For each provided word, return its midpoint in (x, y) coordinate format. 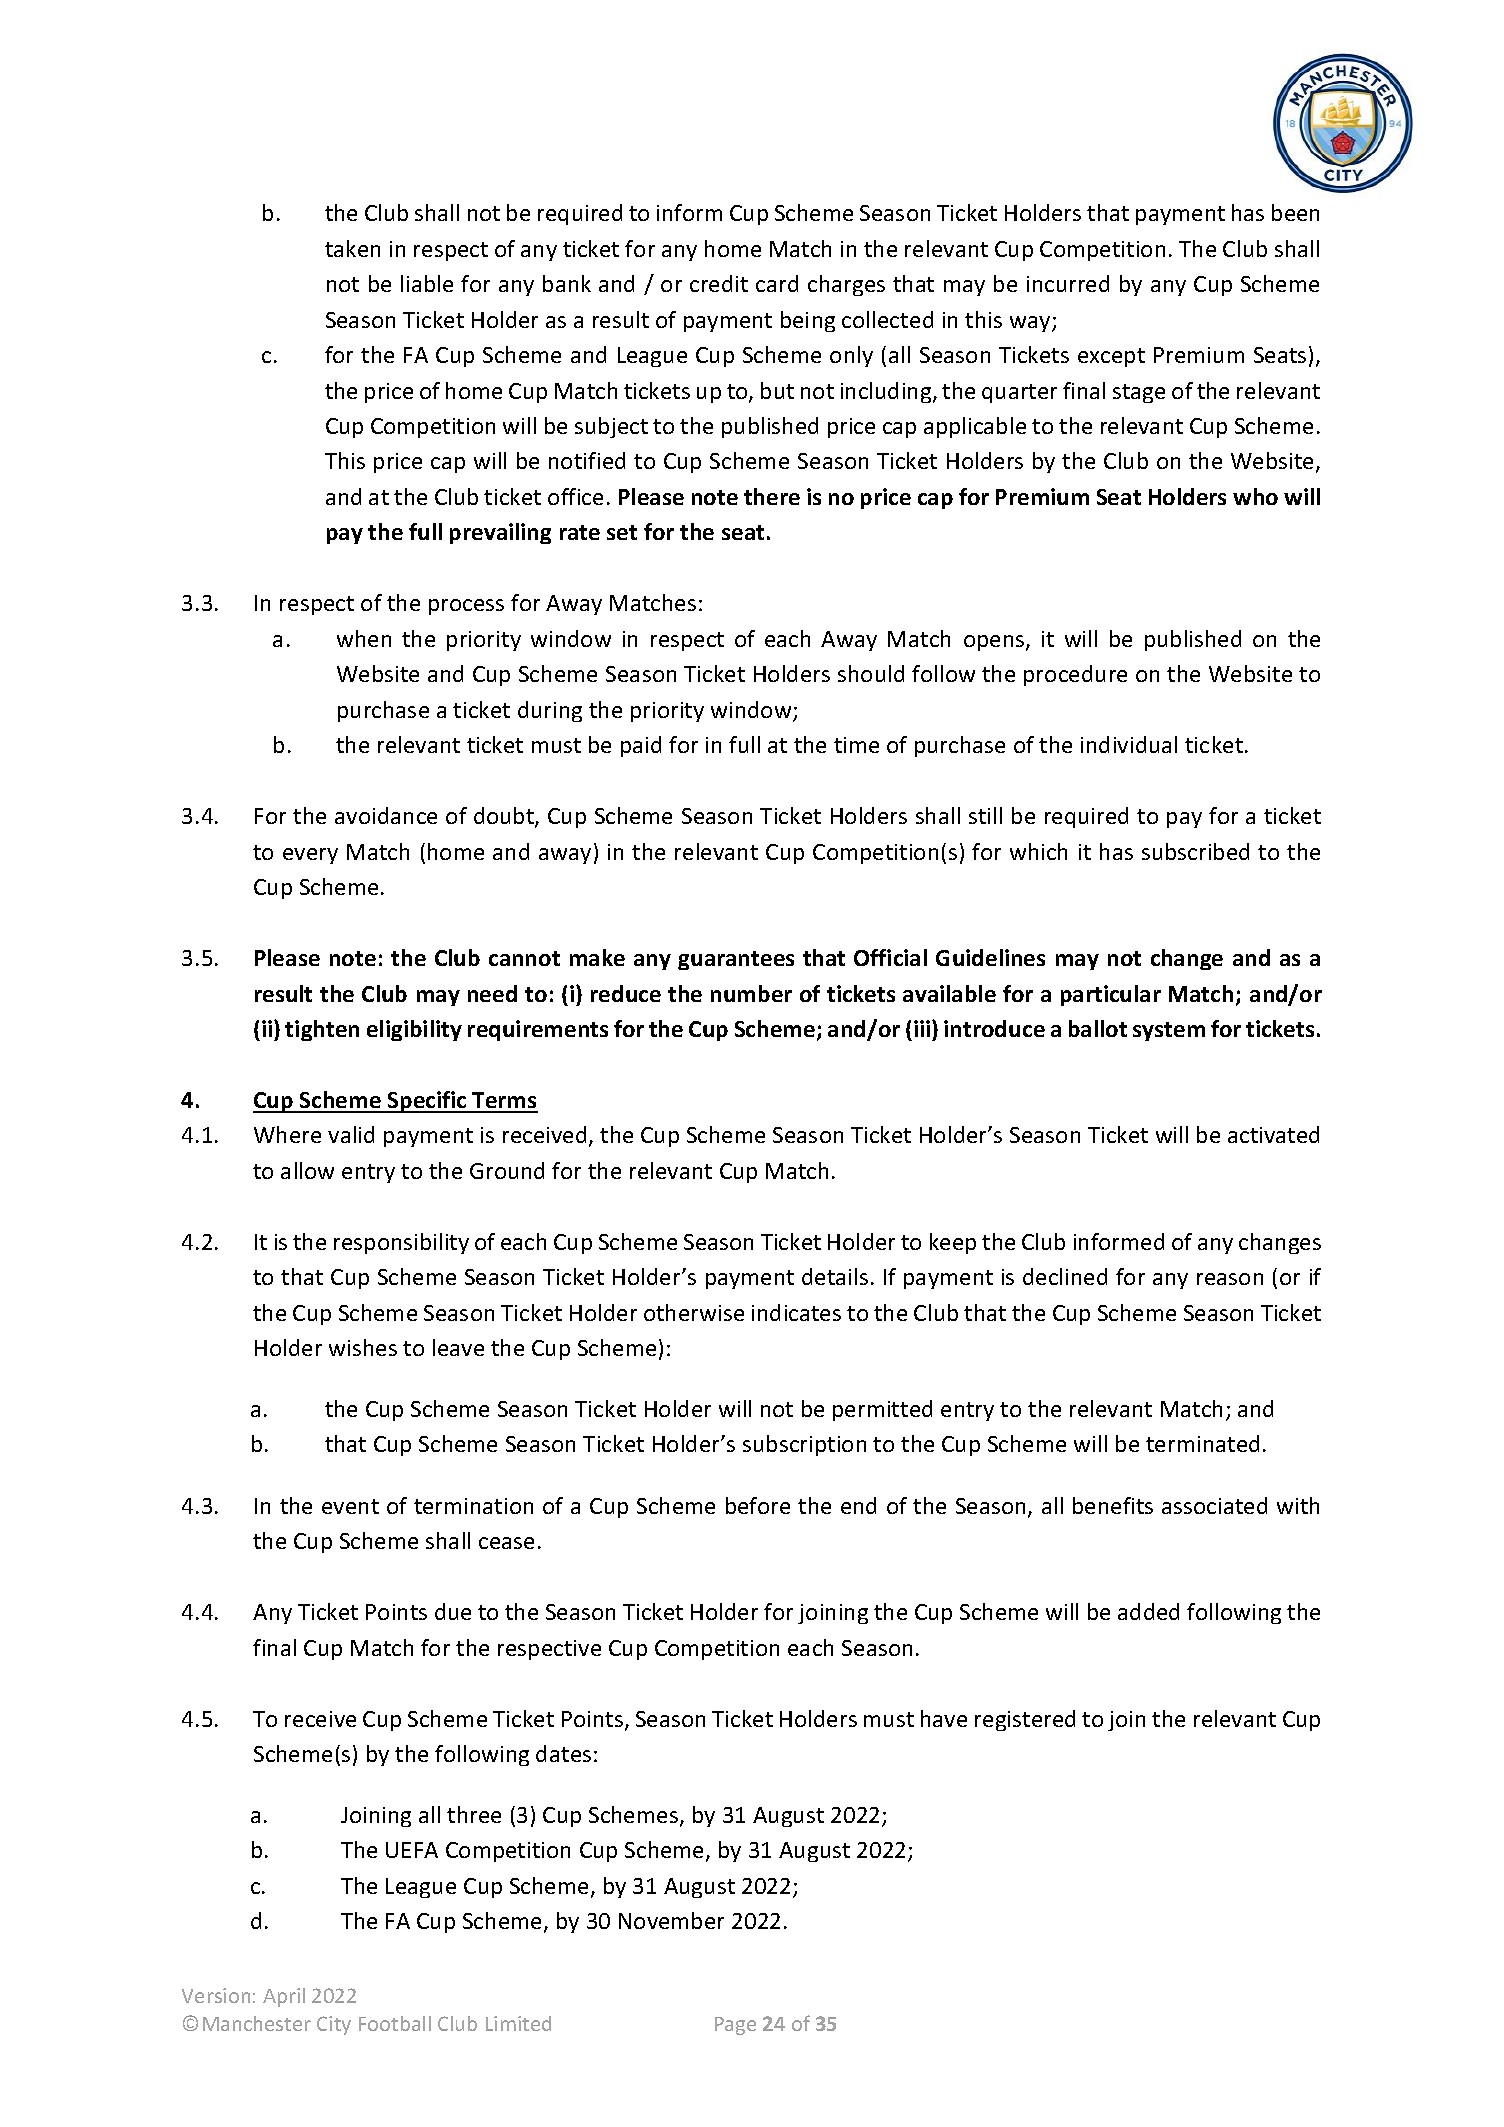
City (334, 2025)
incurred (1068, 283)
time (856, 745)
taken (352, 248)
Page (735, 2026)
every (310, 856)
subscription (804, 1445)
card (777, 283)
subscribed (1195, 851)
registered (1025, 1720)
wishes (363, 1347)
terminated (1202, 1443)
